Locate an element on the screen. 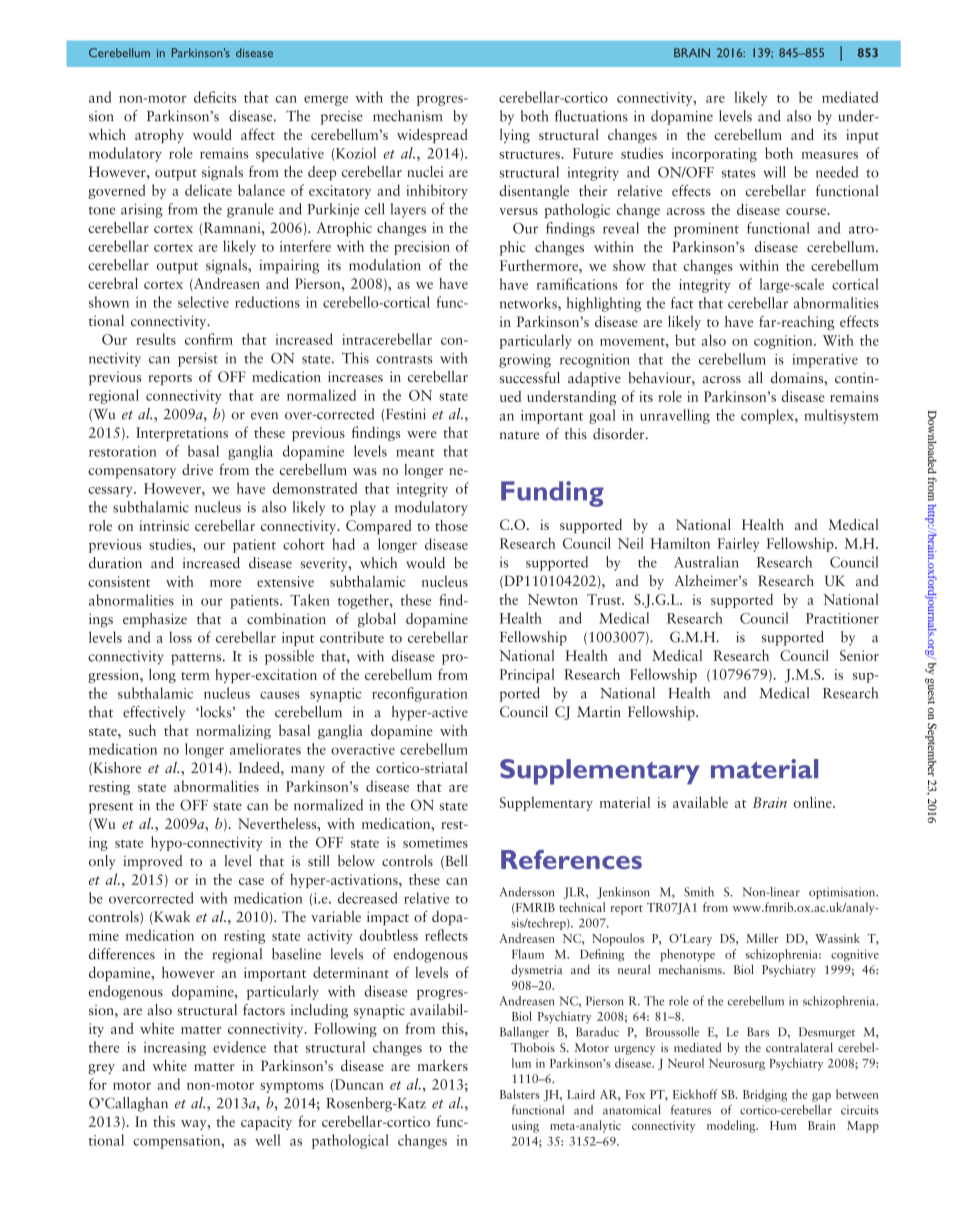 Image resolution: width=954 pixels, height=1232 pixels. Practitioner is located at coordinates (842, 618).
